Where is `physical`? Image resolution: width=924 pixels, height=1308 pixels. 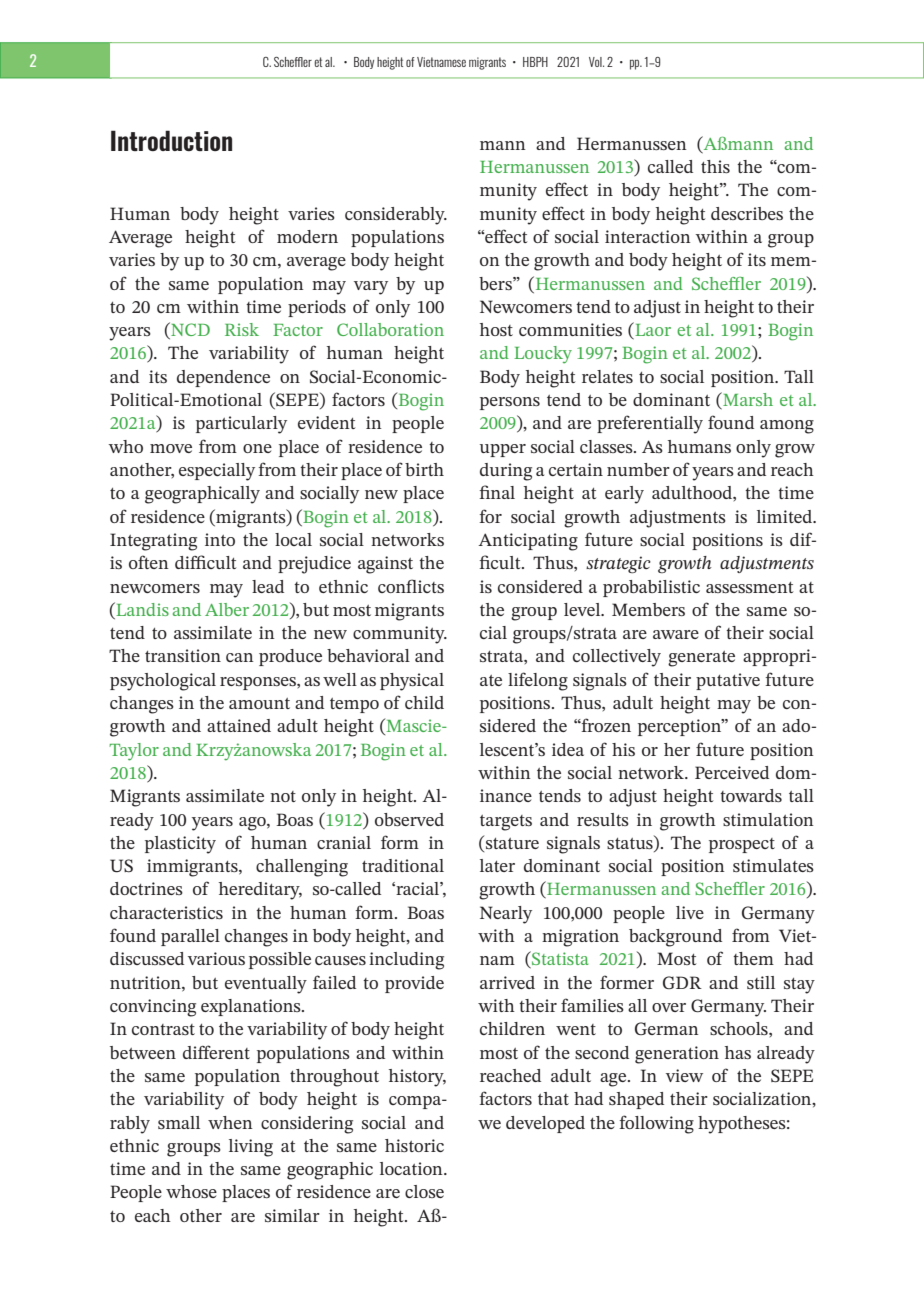 physical is located at coordinates (412, 682).
